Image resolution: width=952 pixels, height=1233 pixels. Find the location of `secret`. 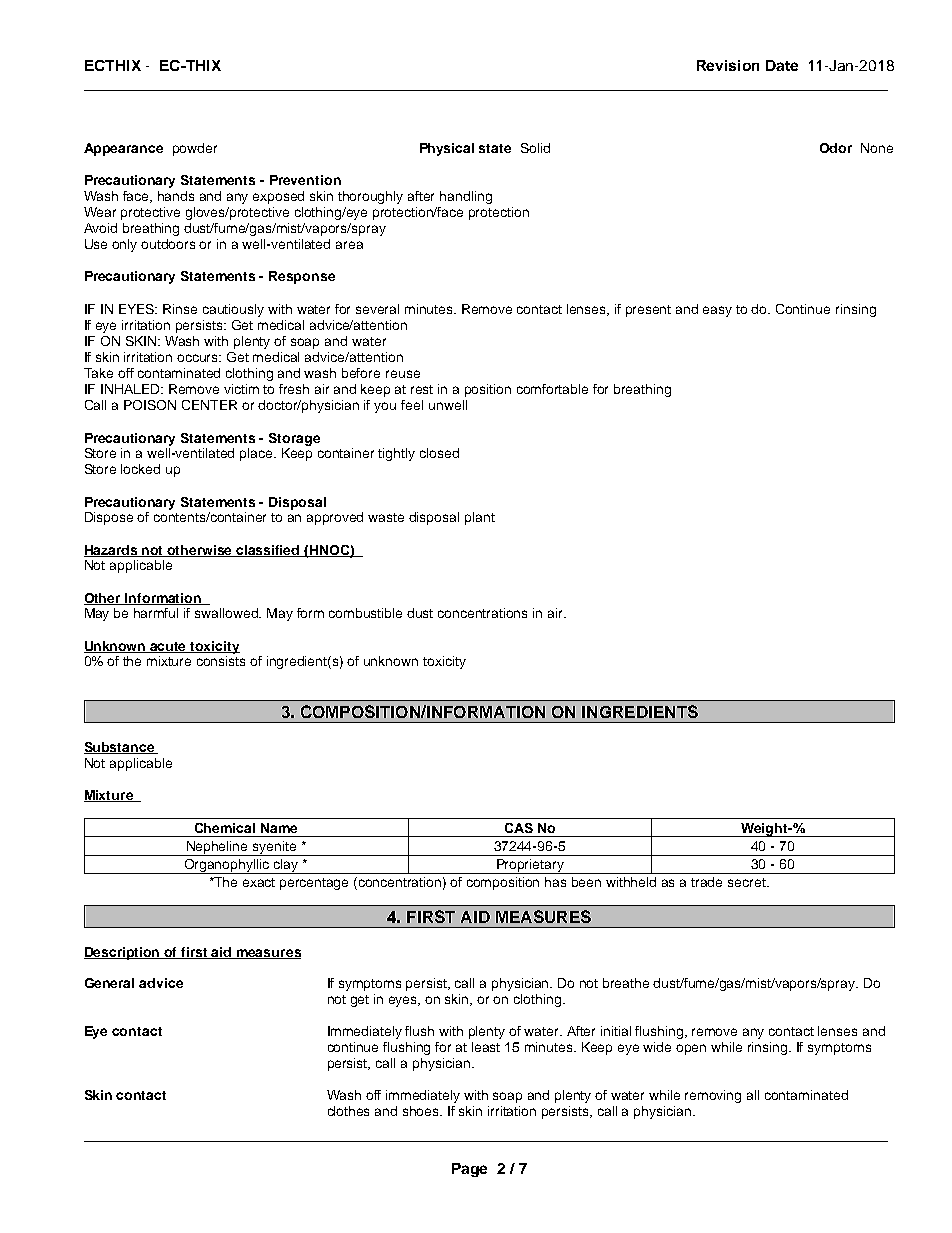

secret is located at coordinates (748, 882).
